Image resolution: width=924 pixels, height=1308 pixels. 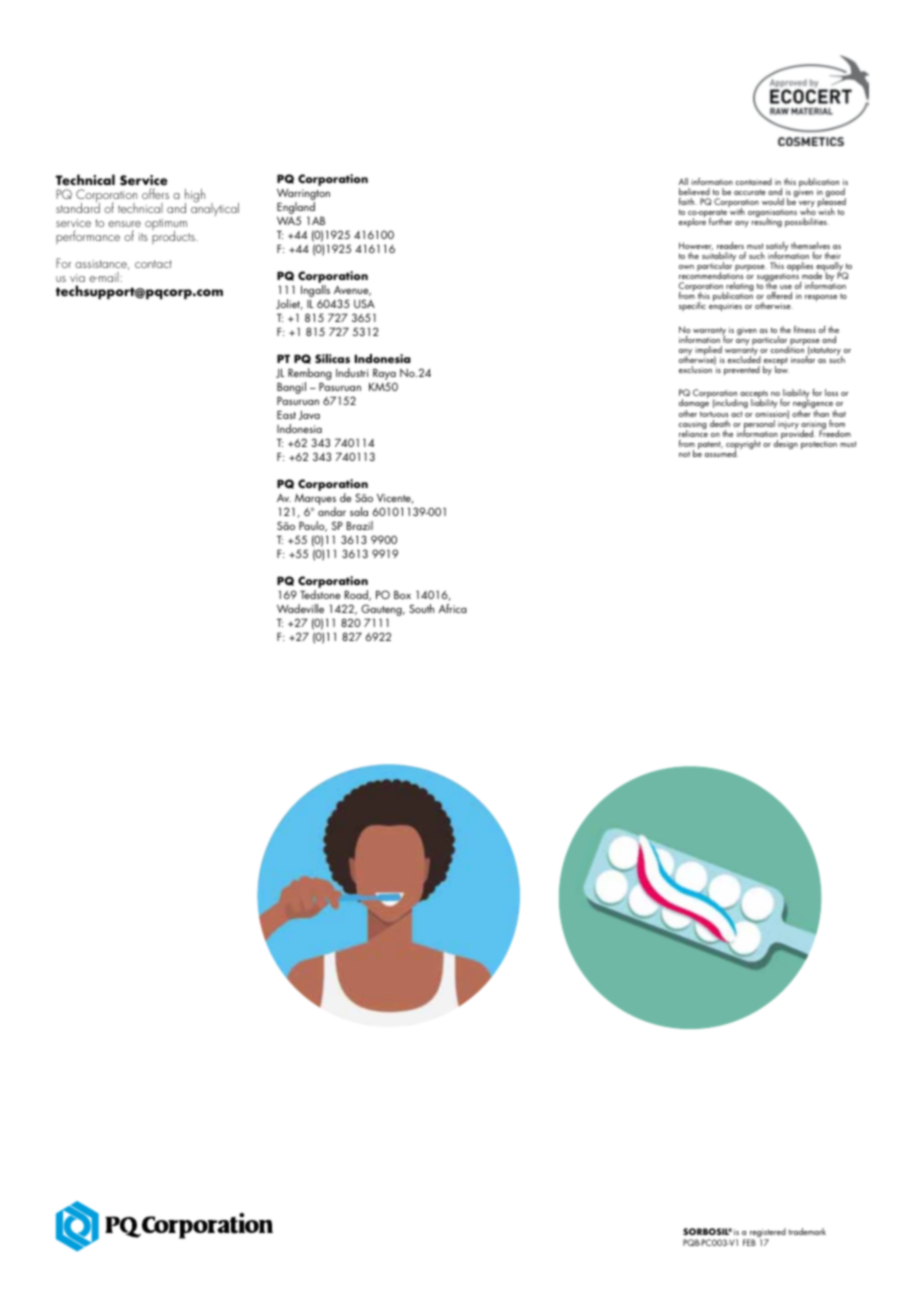 I want to click on Warrington, so click(x=303, y=196).
